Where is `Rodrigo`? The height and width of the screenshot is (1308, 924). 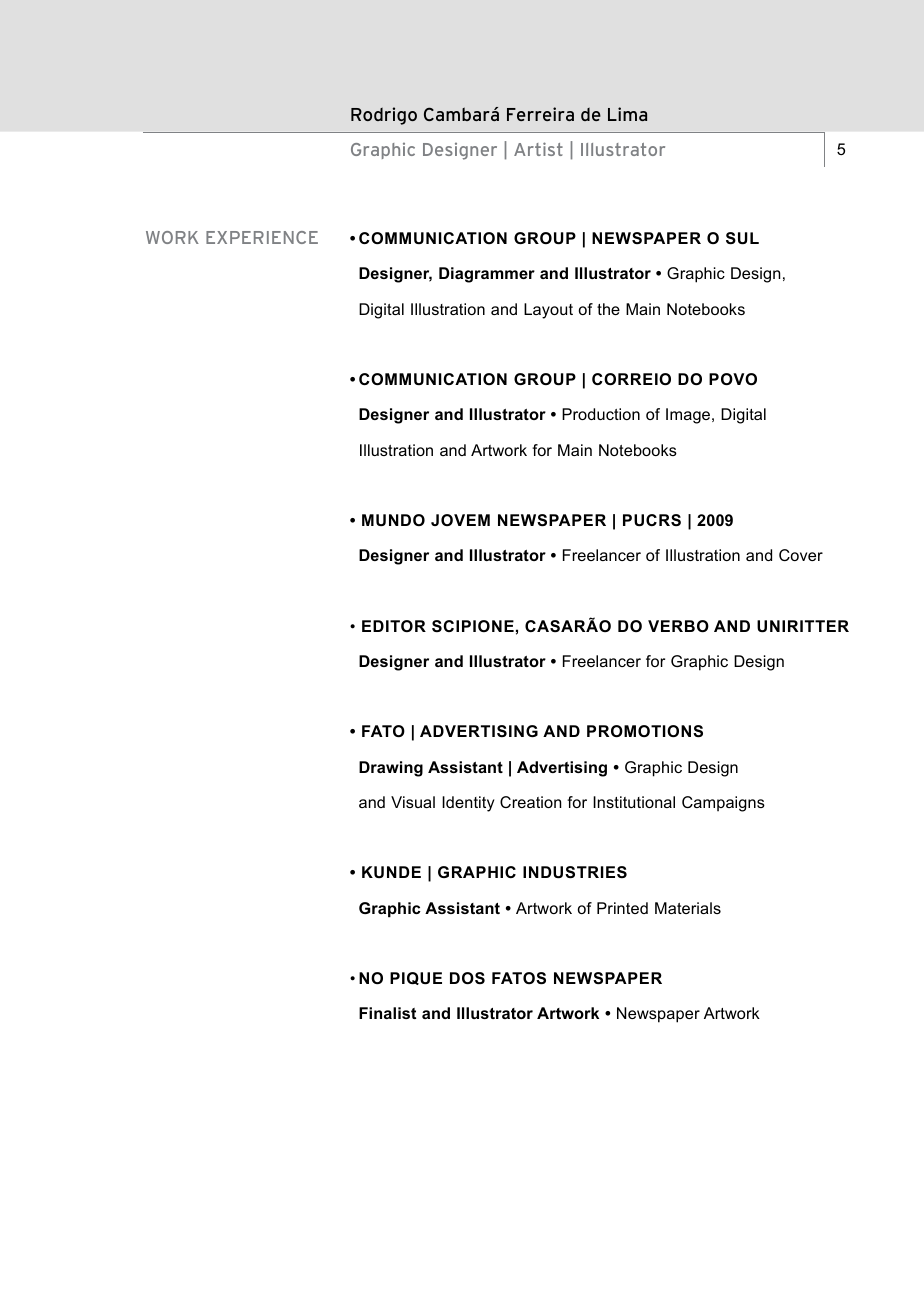
Rodrigo is located at coordinates (384, 116).
